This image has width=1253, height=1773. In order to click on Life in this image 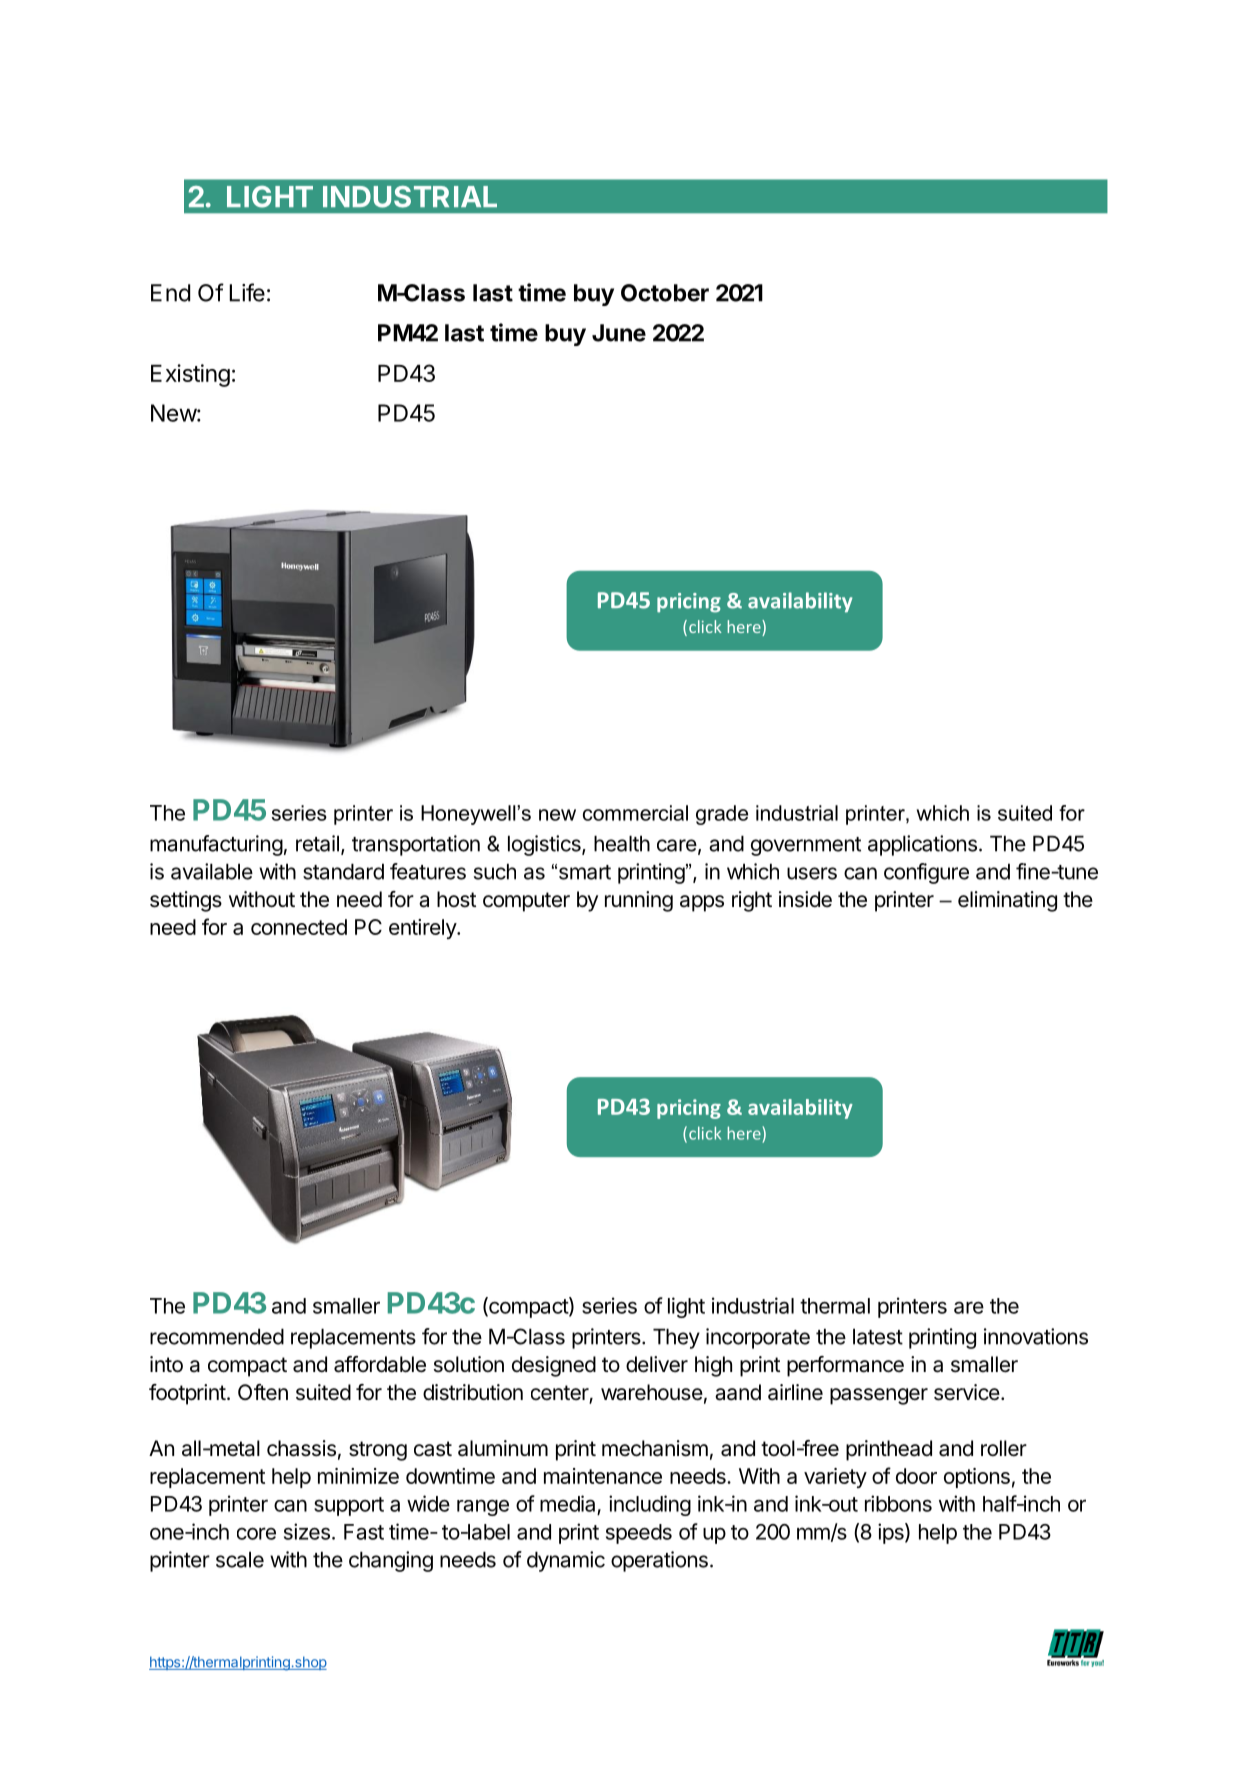, I will do `click(247, 292)`.
